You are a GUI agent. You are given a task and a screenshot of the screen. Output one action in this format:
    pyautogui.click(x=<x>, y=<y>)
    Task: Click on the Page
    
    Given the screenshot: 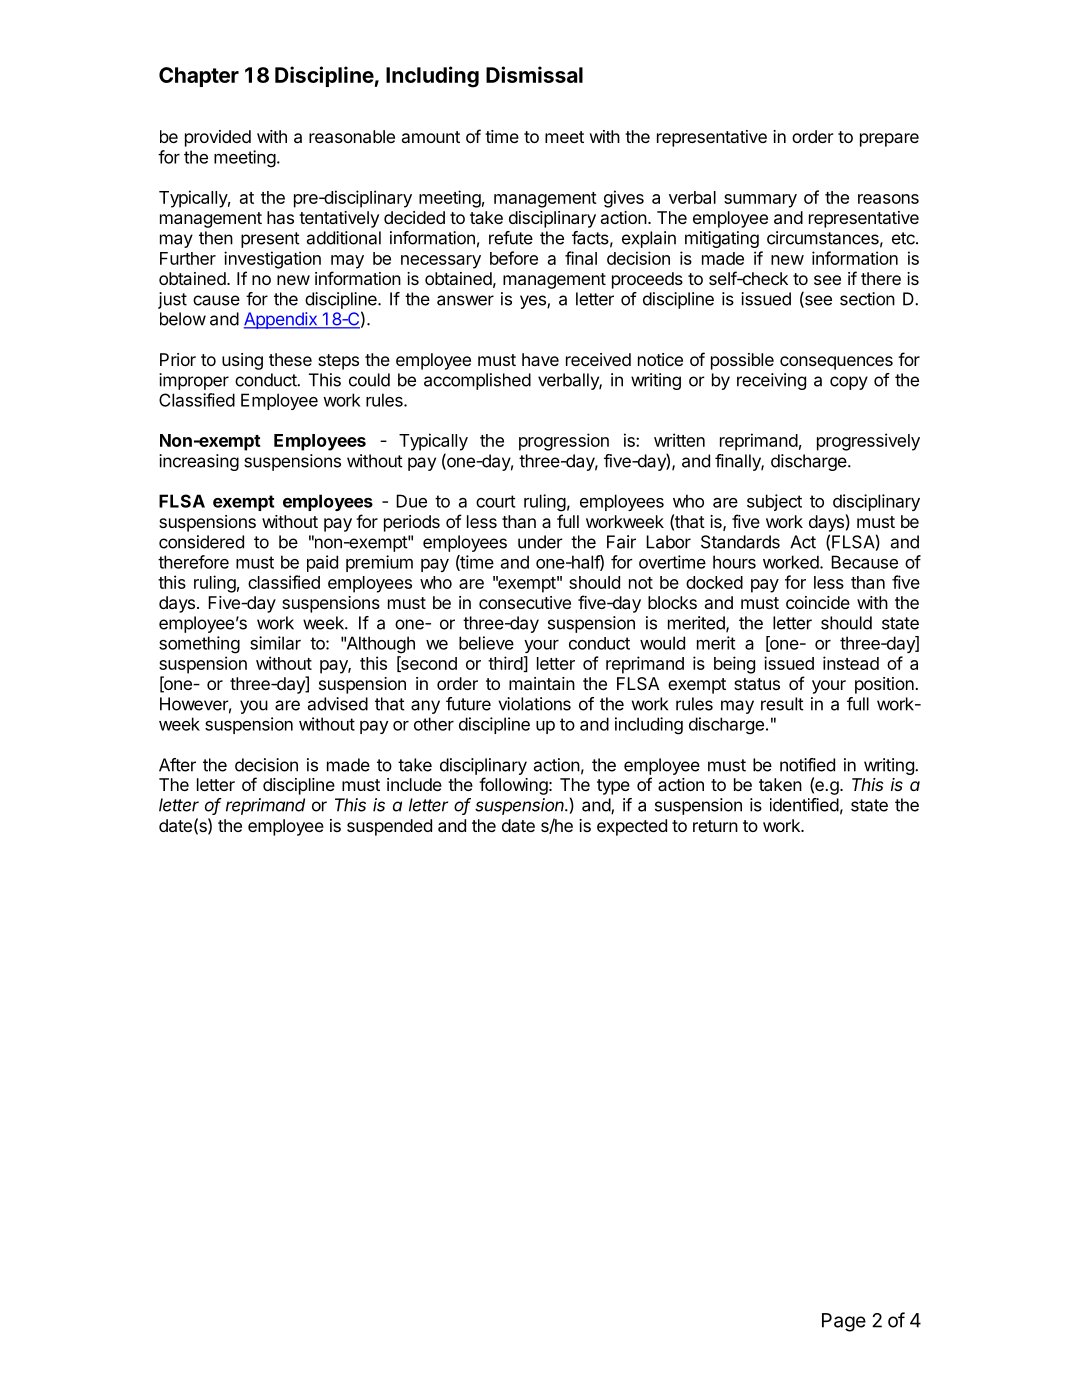 What is the action you would take?
    pyautogui.click(x=844, y=1322)
